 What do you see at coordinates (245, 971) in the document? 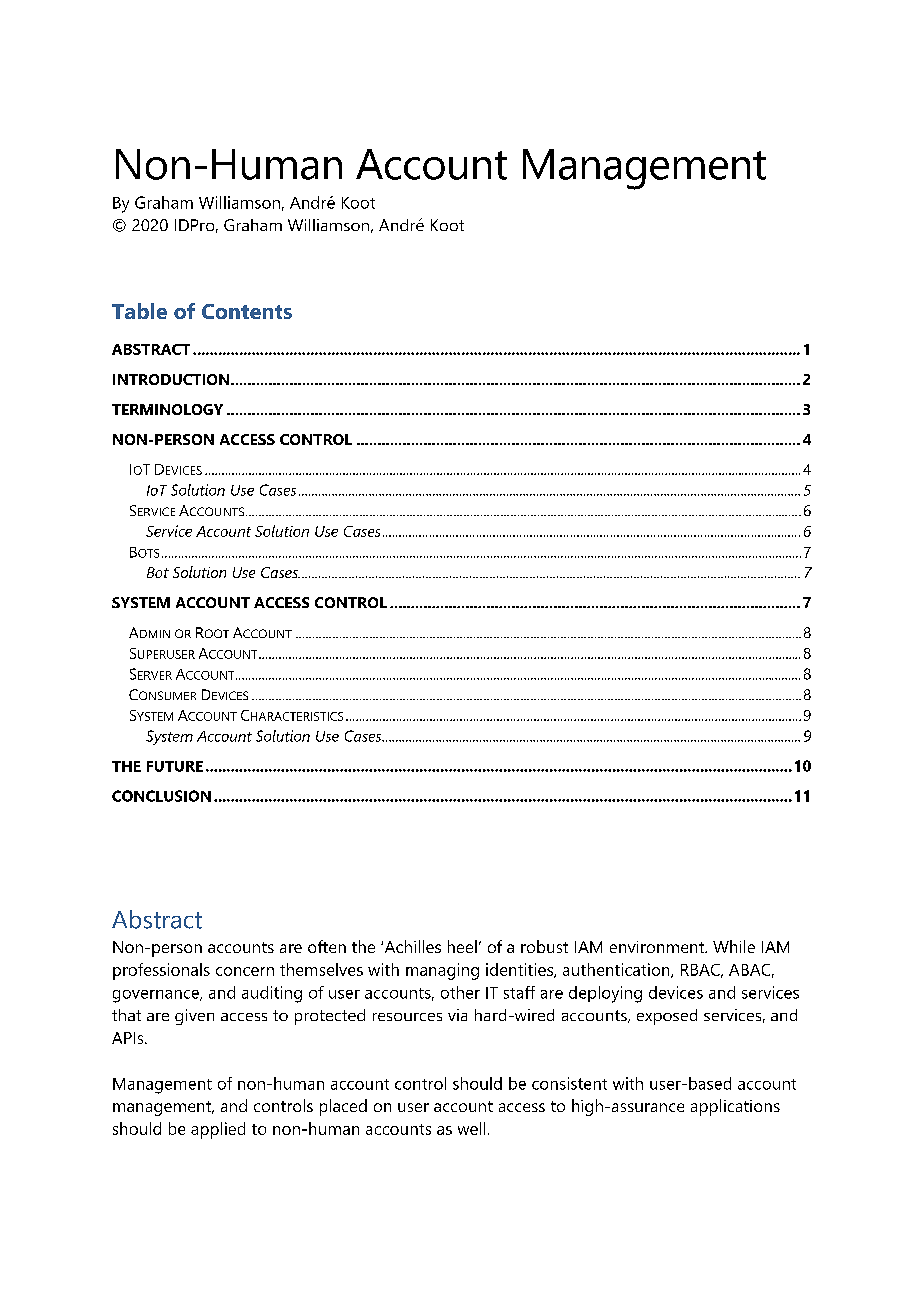
I see `concern` at bounding box center [245, 971].
